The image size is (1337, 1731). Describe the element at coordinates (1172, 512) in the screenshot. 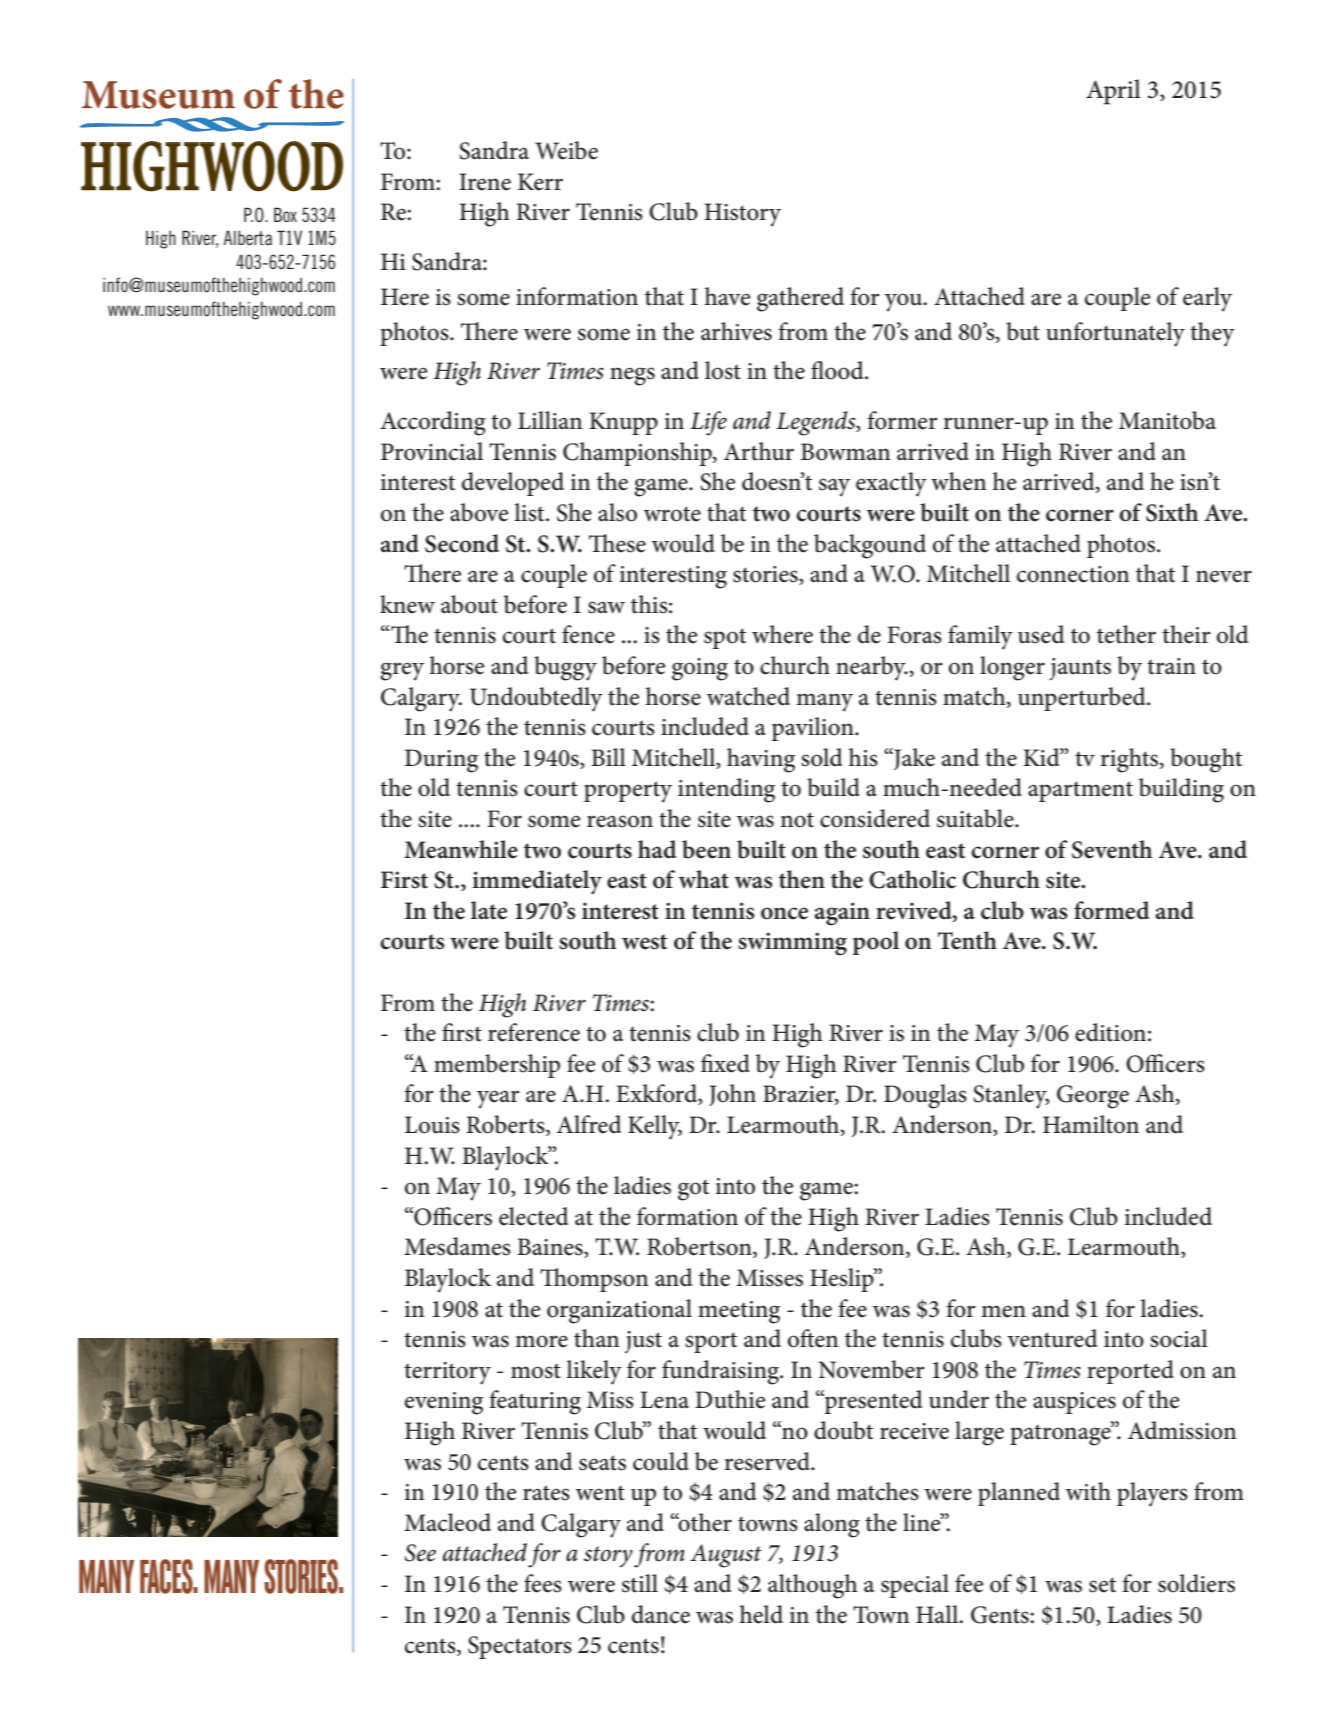

I see `Sixth` at that location.
